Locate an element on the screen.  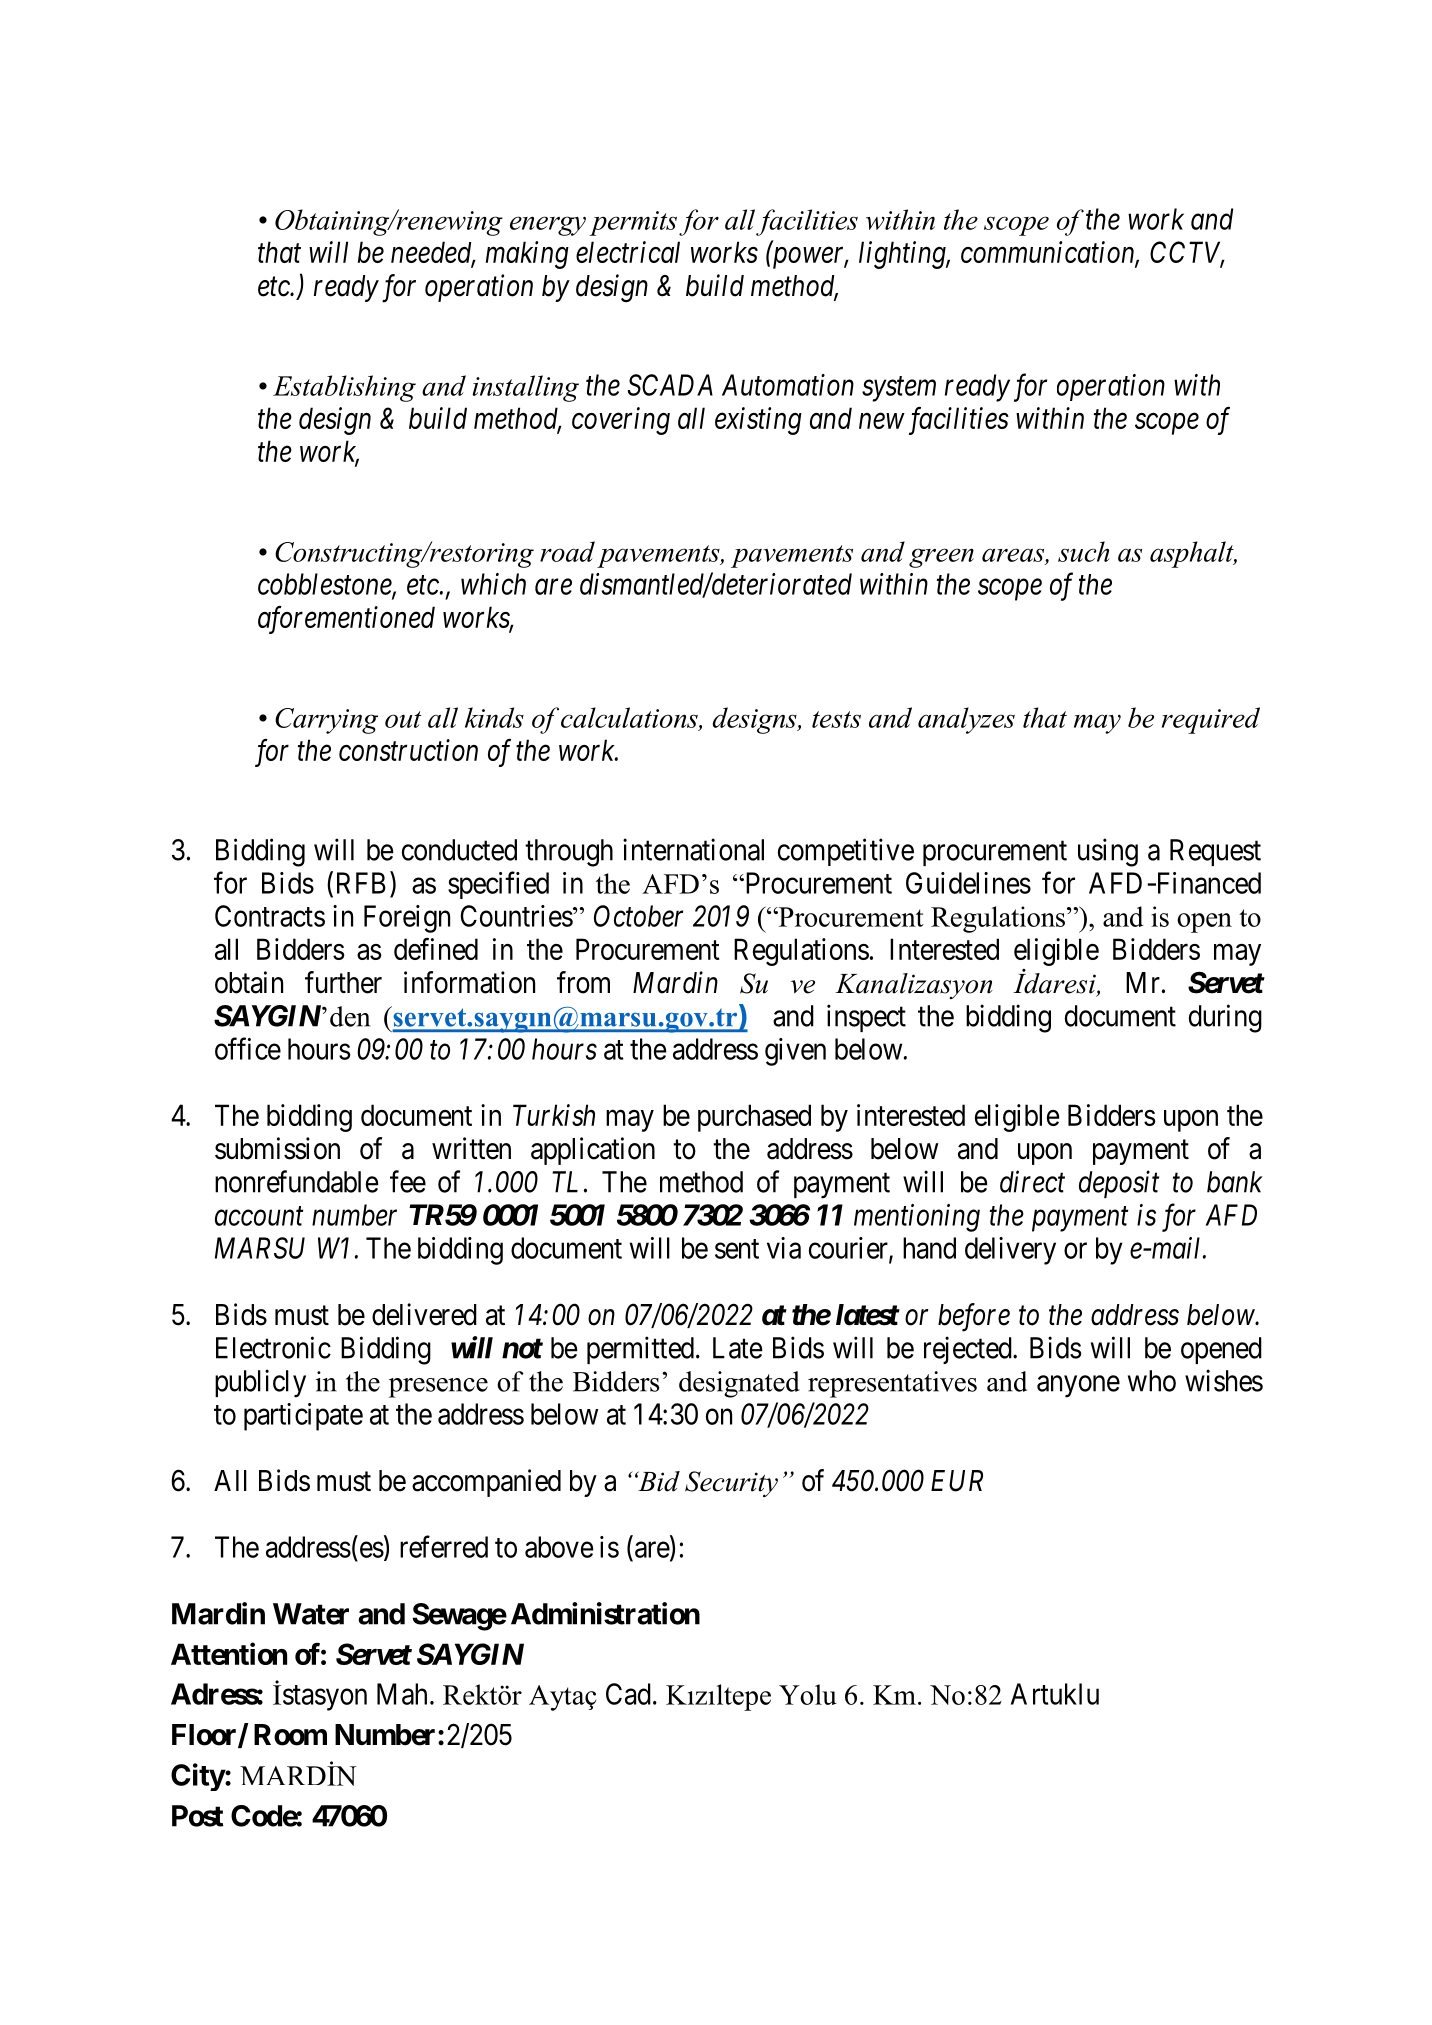
Establishing is located at coordinates (344, 388).
